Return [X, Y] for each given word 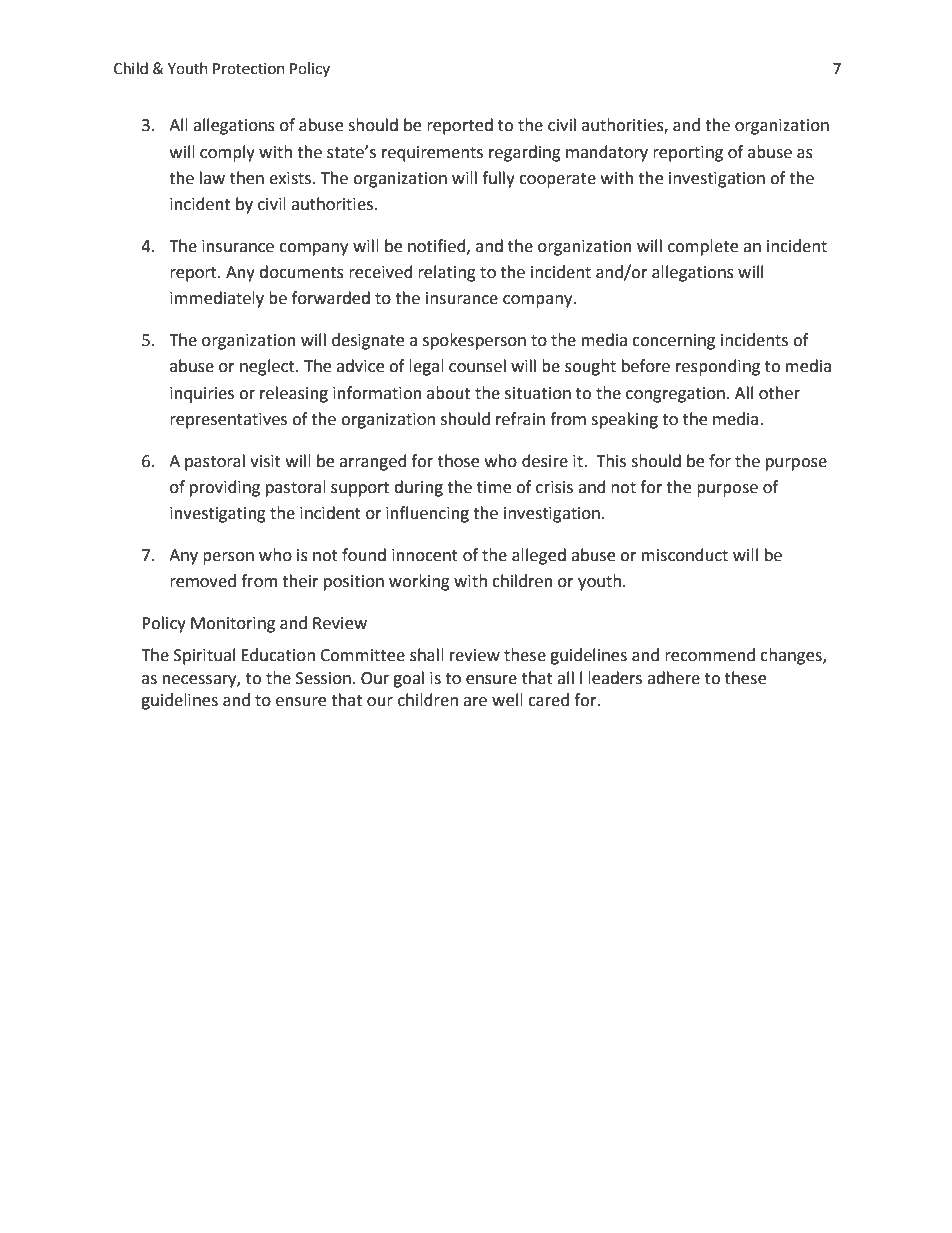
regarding [525, 153]
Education [278, 655]
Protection [249, 69]
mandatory [607, 153]
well [507, 700]
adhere [673, 678]
